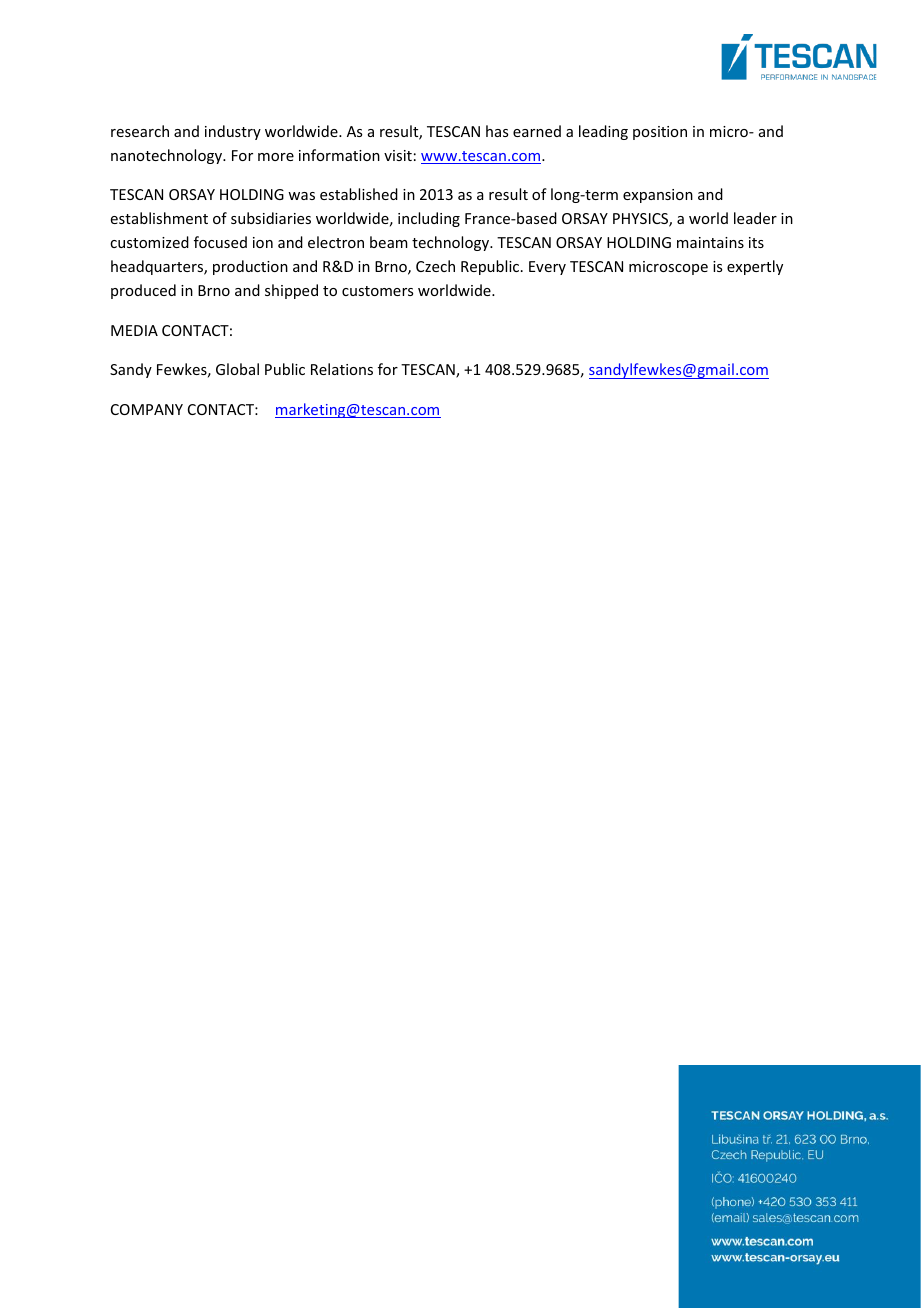 Image resolution: width=924 pixels, height=1308 pixels. What do you see at coordinates (159, 218) in the page?
I see `establishment` at bounding box center [159, 218].
